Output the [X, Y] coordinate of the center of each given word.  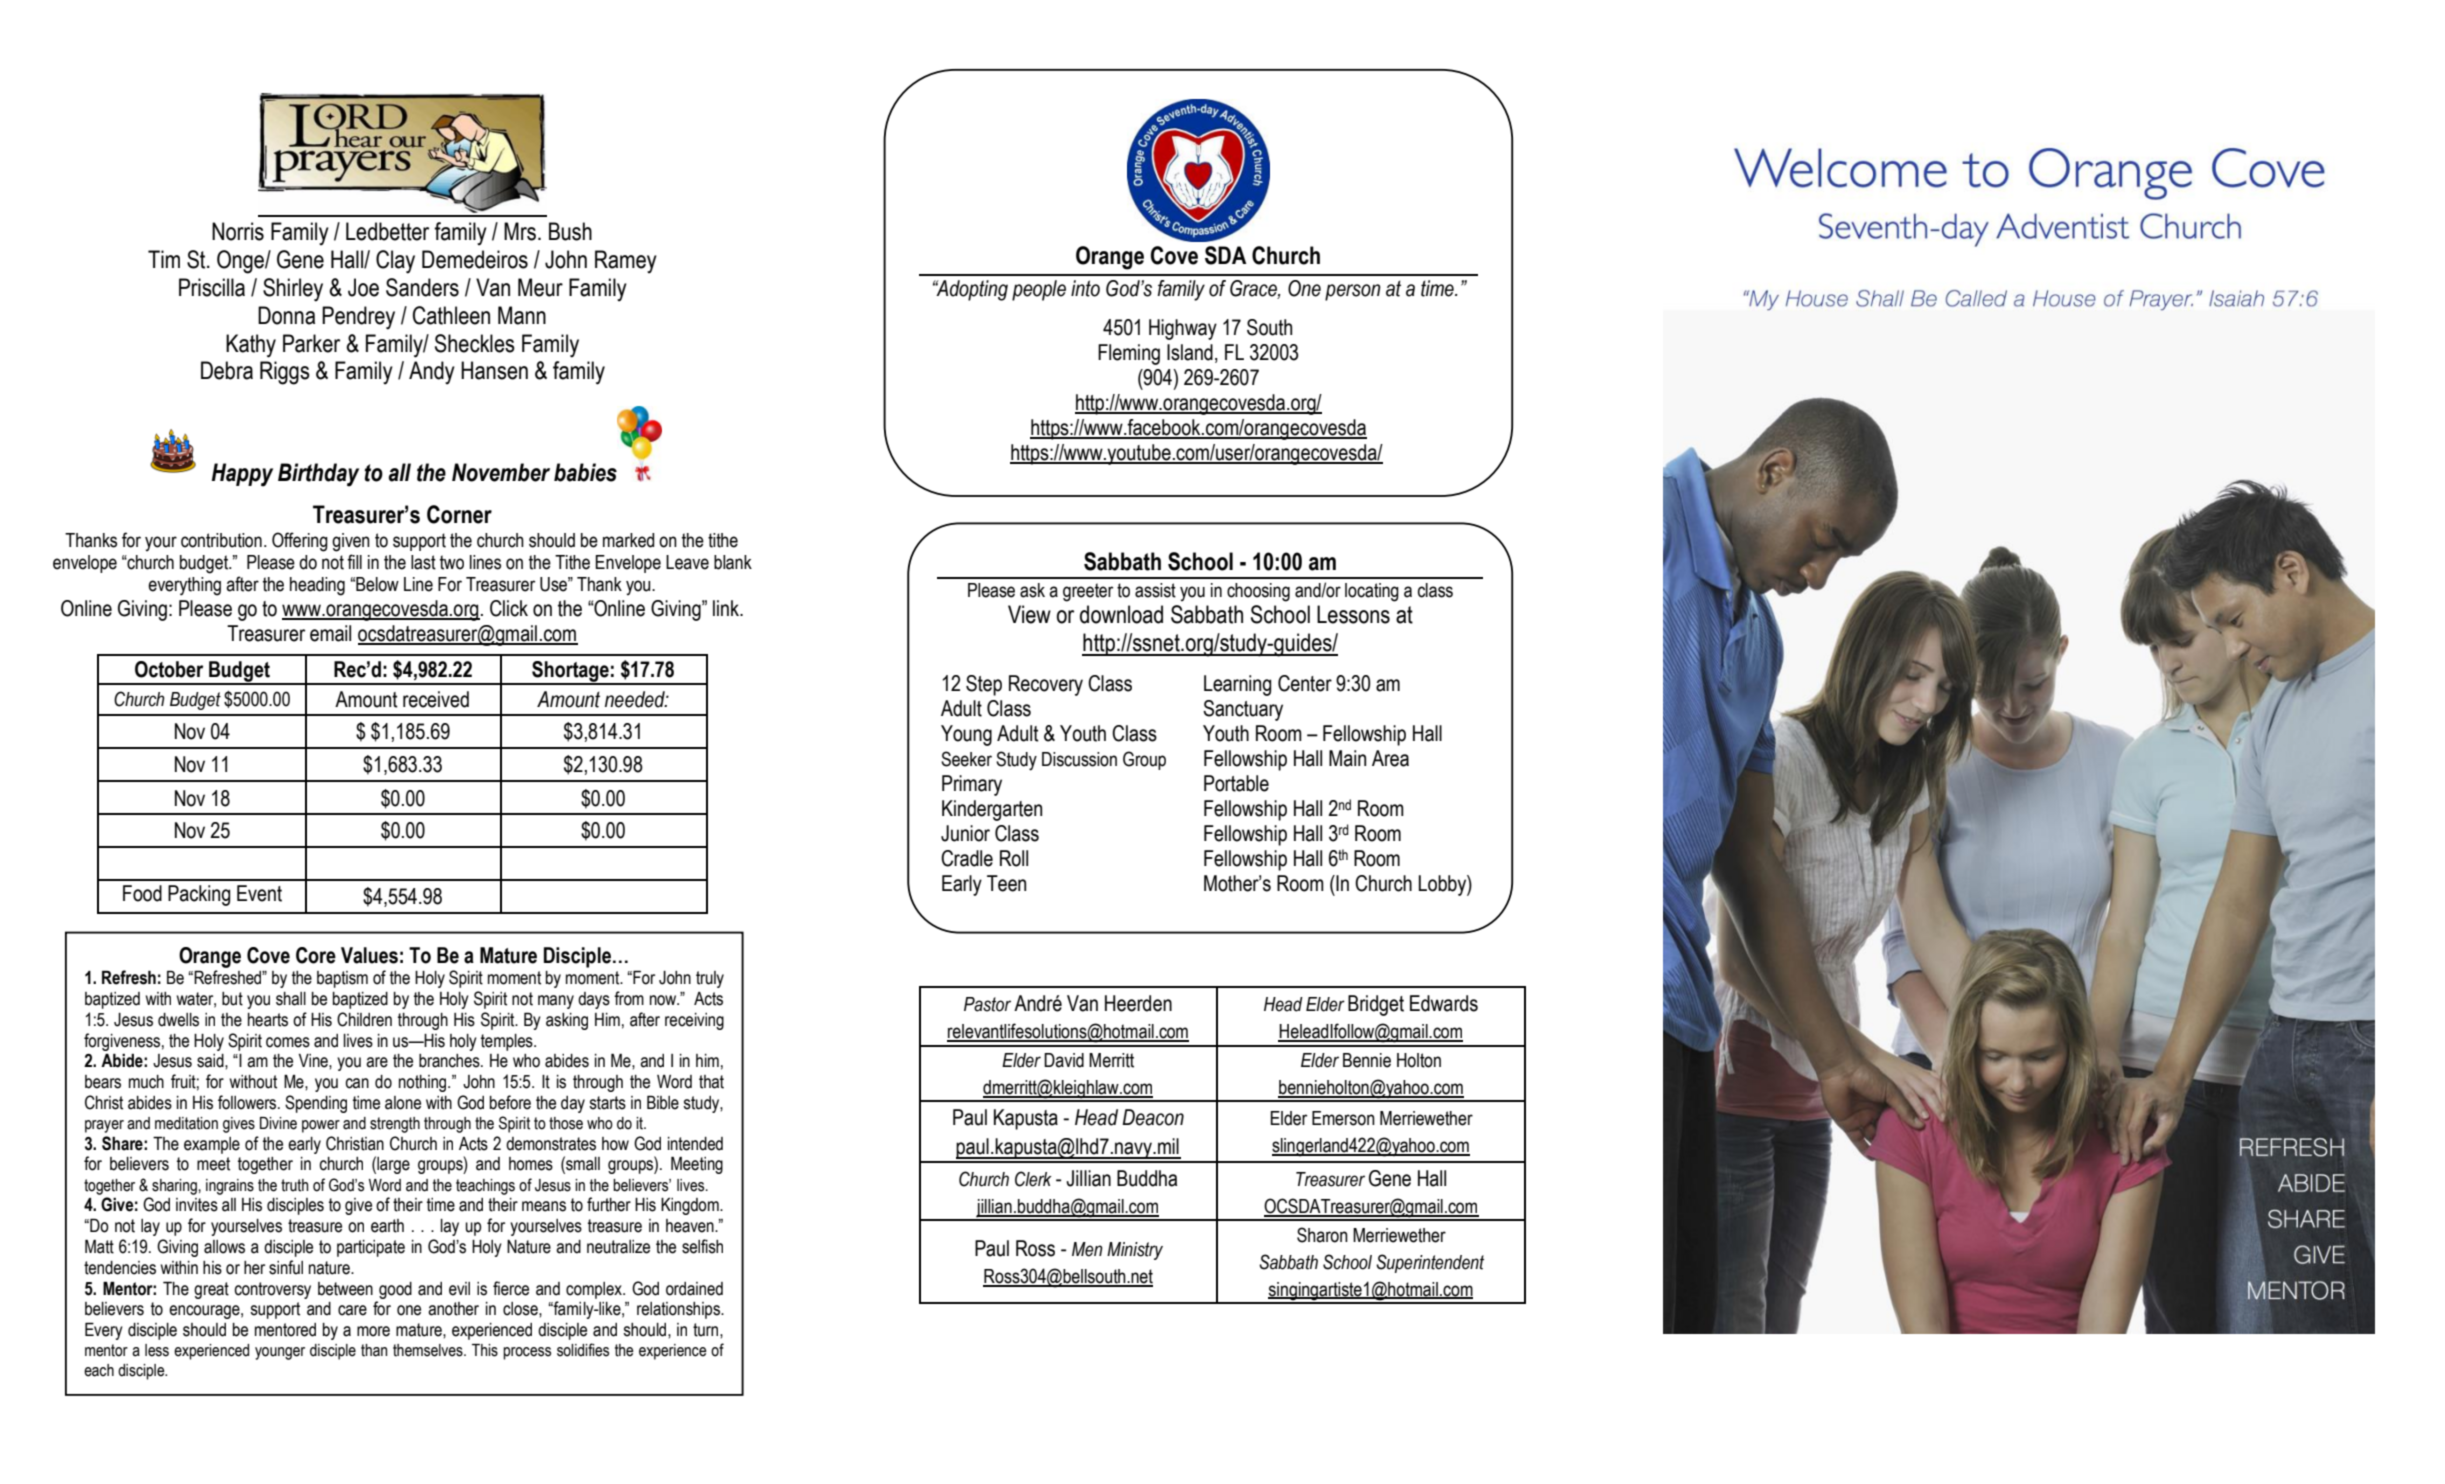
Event [259, 893]
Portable [1236, 783]
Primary [972, 785]
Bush [570, 231]
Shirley [293, 290]
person [1353, 292]
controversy [272, 1290]
